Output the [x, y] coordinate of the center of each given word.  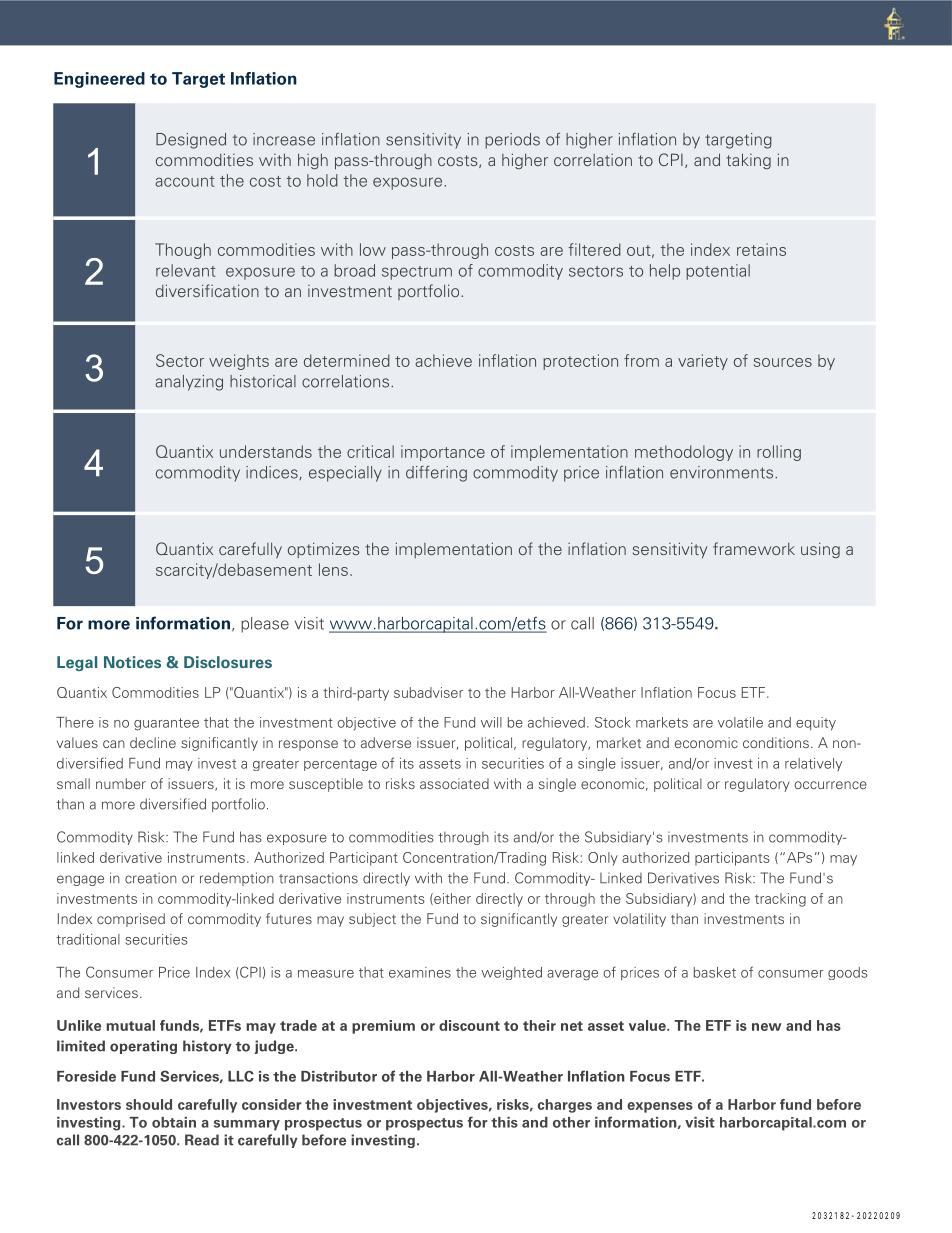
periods [512, 141]
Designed [191, 141]
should [149, 1104]
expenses [660, 1107]
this [504, 1122]
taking [748, 161]
